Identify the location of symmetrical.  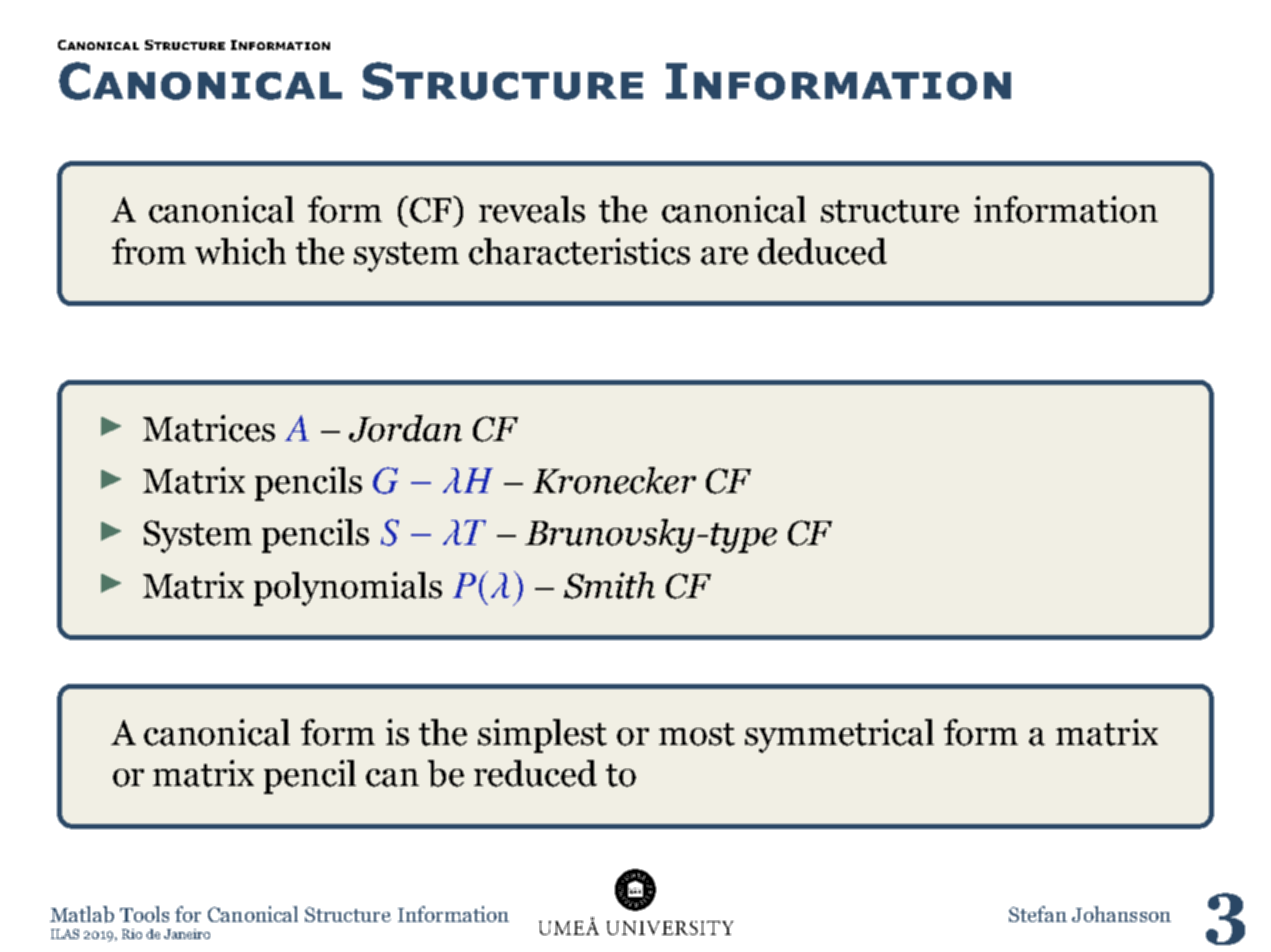
(839, 736).
